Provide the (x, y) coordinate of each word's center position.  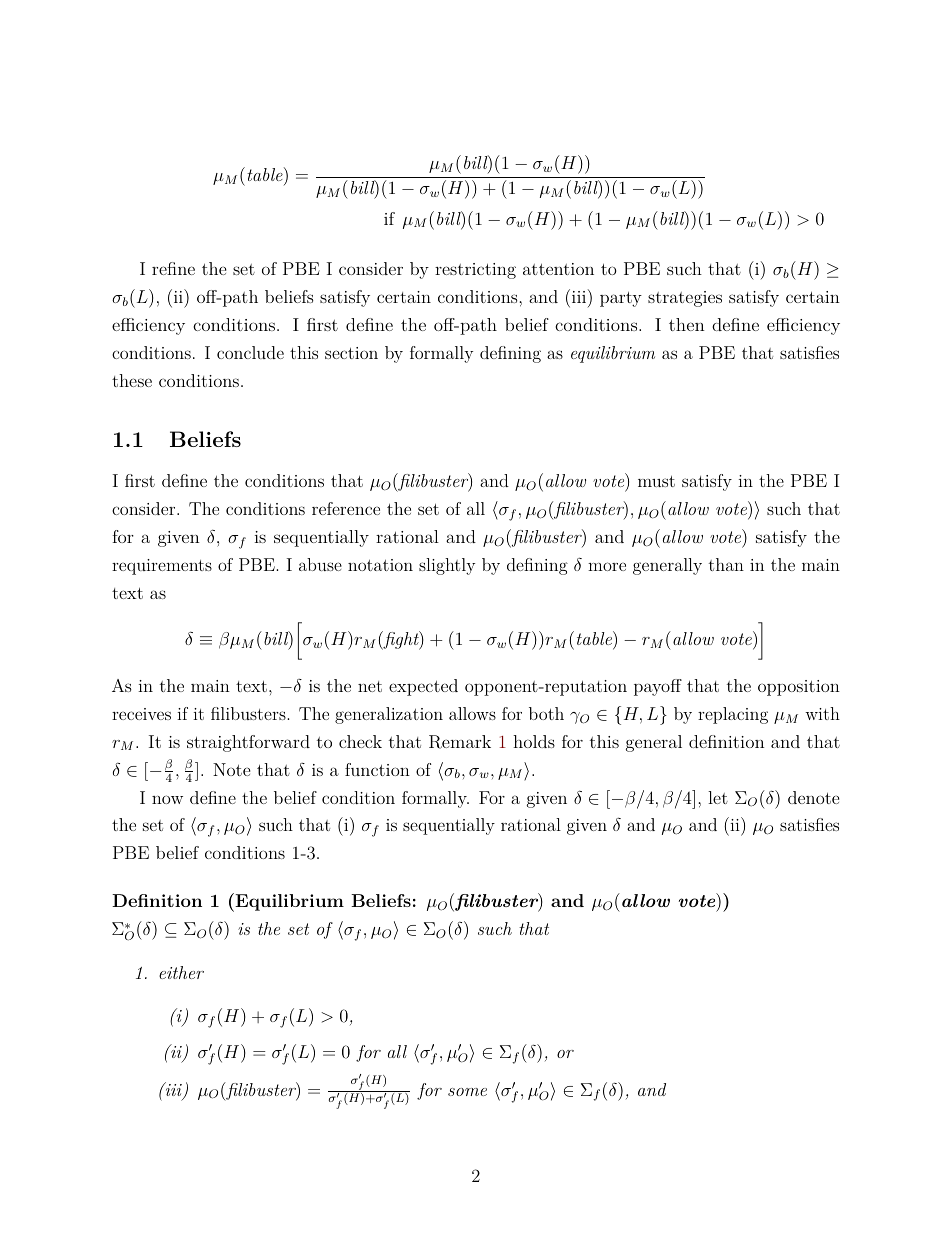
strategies (685, 299)
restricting (475, 271)
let (718, 797)
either (181, 972)
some (467, 1092)
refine (173, 268)
